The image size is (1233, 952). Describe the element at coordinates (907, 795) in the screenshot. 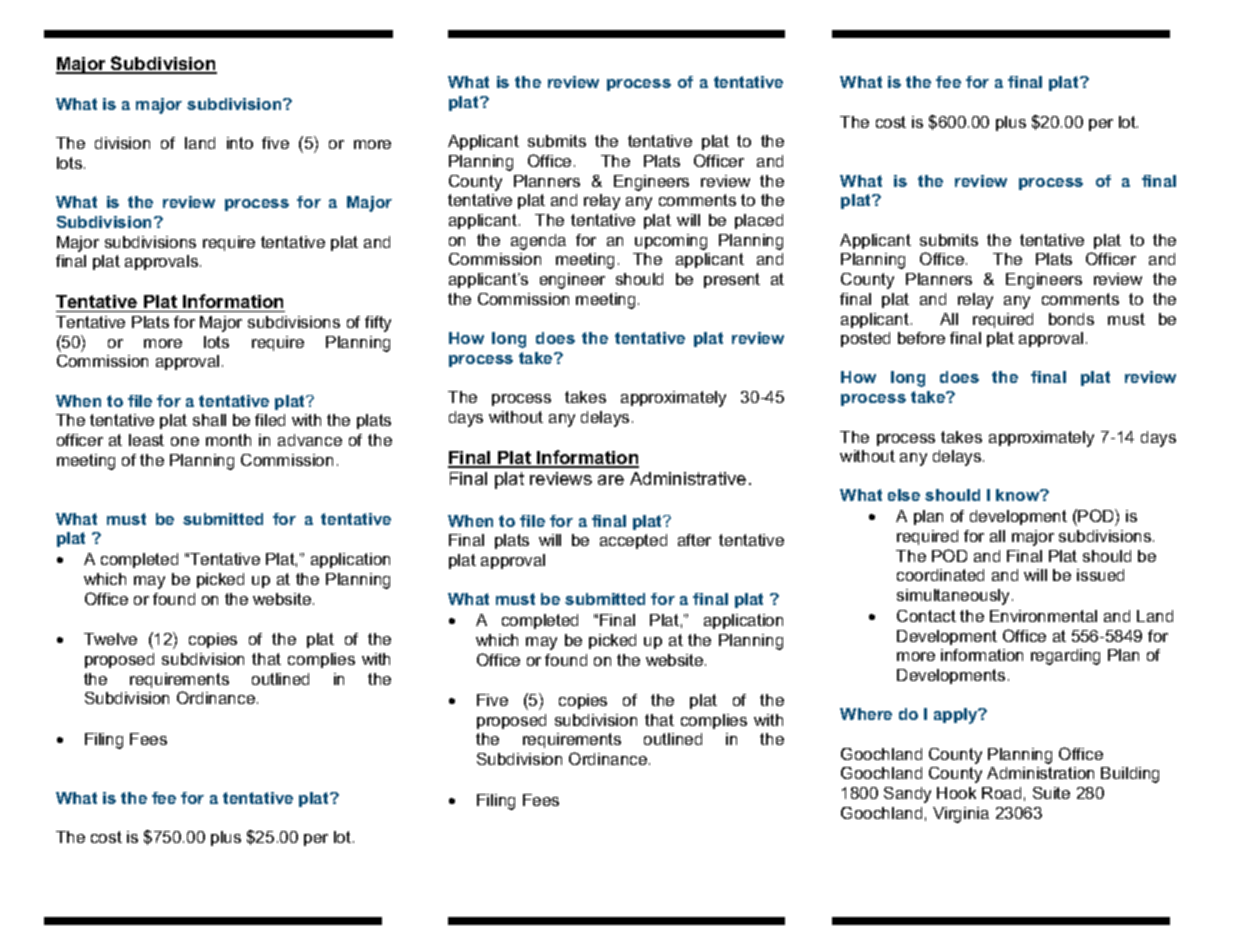

I see `Sandy` at that location.
